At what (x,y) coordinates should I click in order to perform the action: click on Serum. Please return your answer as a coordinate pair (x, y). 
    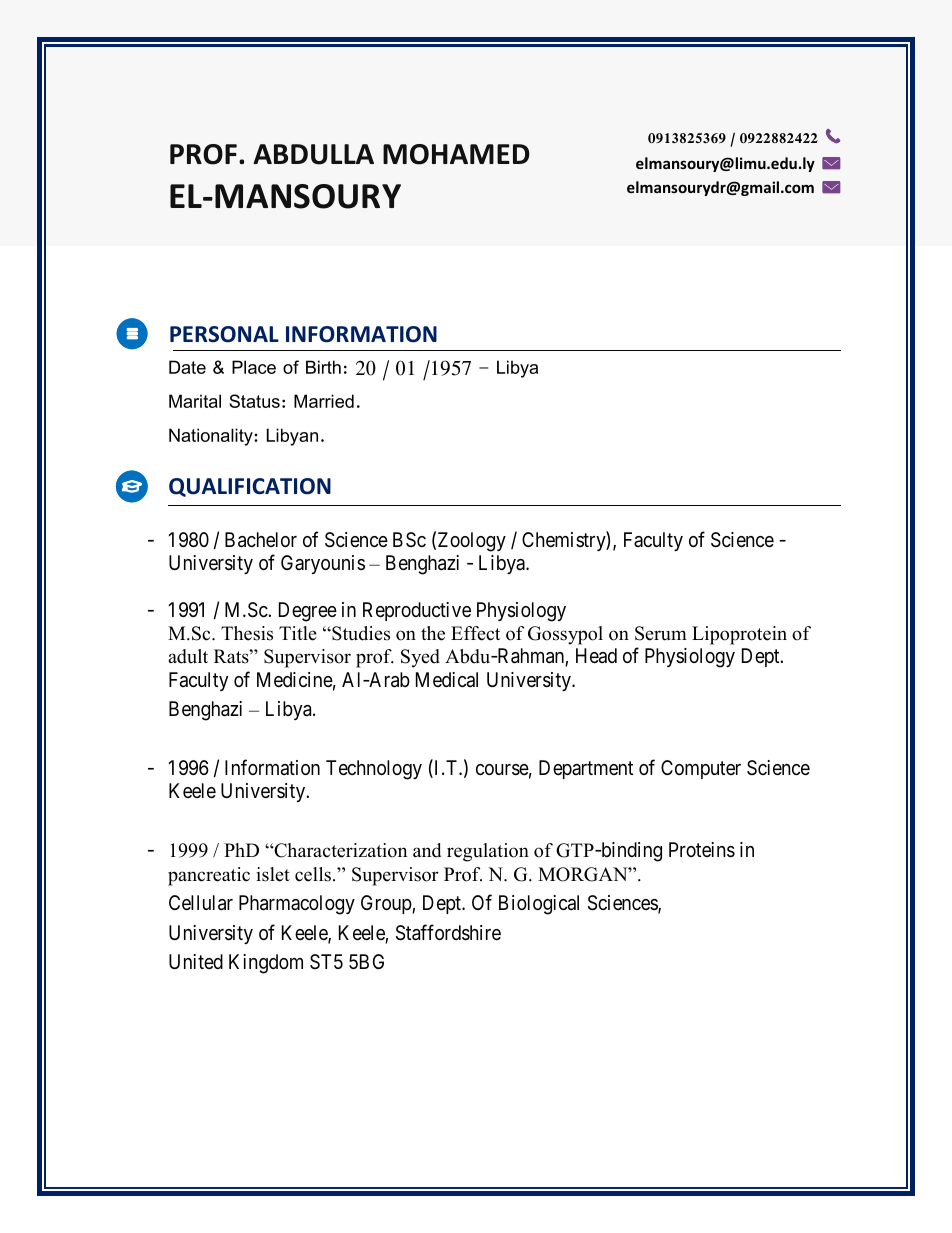
    Looking at the image, I should click on (661, 633).
